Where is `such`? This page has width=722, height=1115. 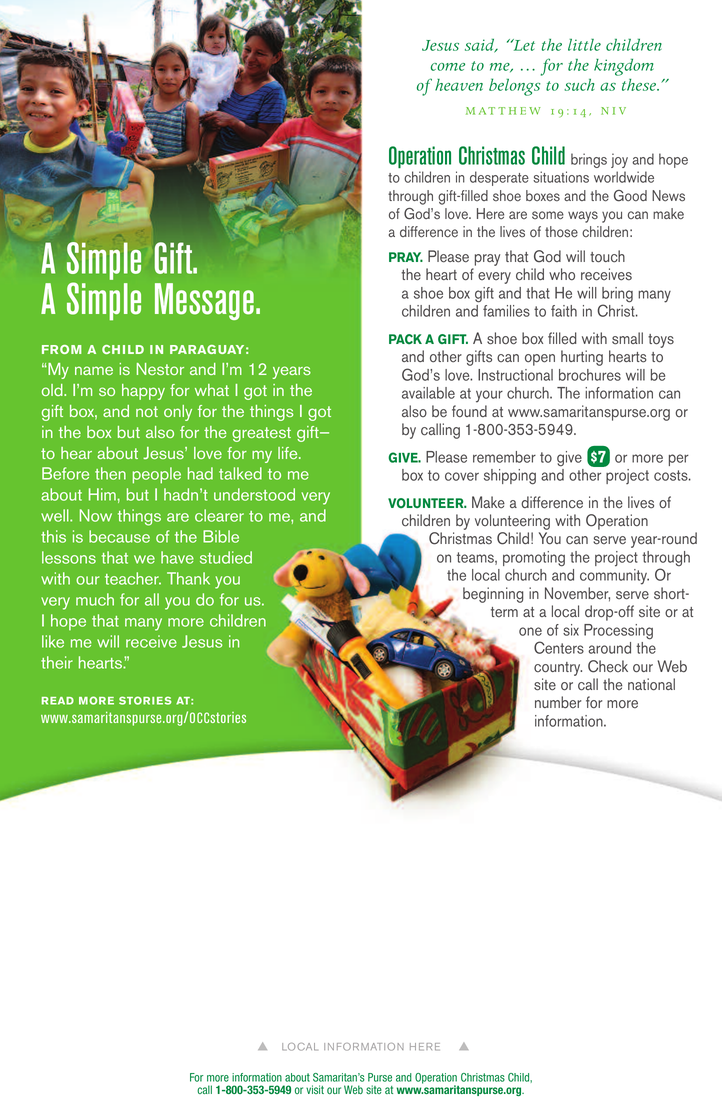
such is located at coordinates (579, 85).
